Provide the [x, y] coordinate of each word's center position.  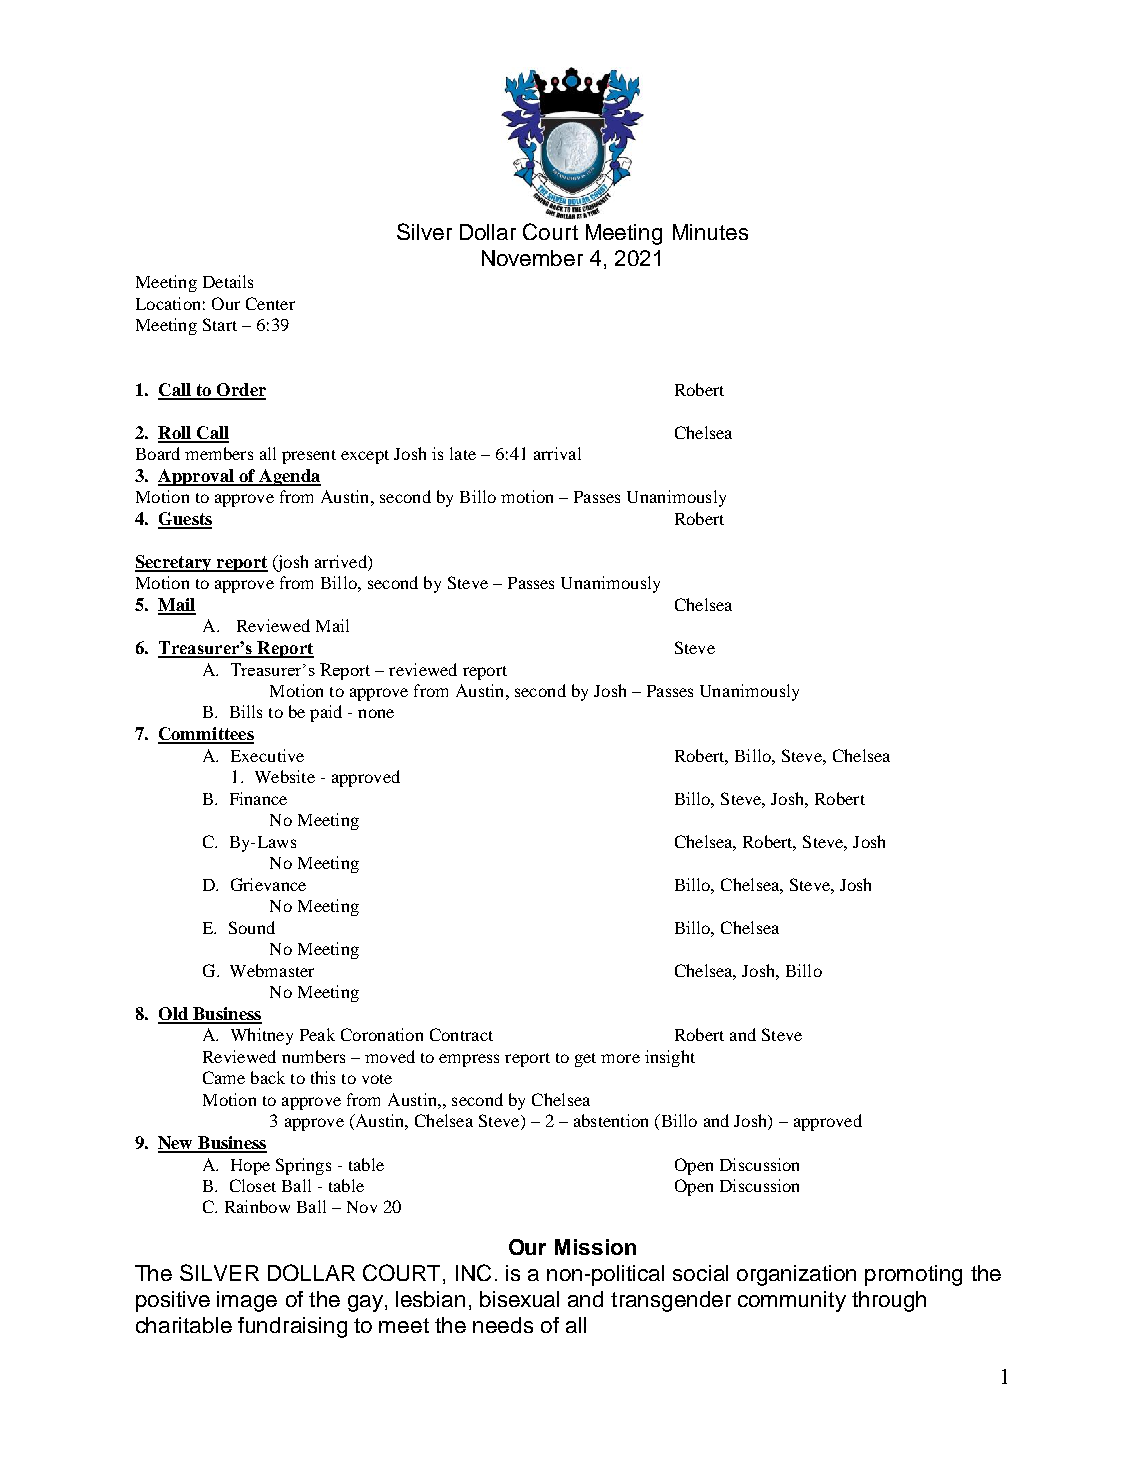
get [585, 1060]
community [792, 1301]
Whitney [262, 1036]
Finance [258, 798]
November [532, 258]
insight [670, 1058]
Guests [185, 520]
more [620, 1058]
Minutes [710, 232]
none [376, 713]
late [463, 453]
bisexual [519, 1299]
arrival [557, 453]
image [247, 1301]
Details [228, 281]
